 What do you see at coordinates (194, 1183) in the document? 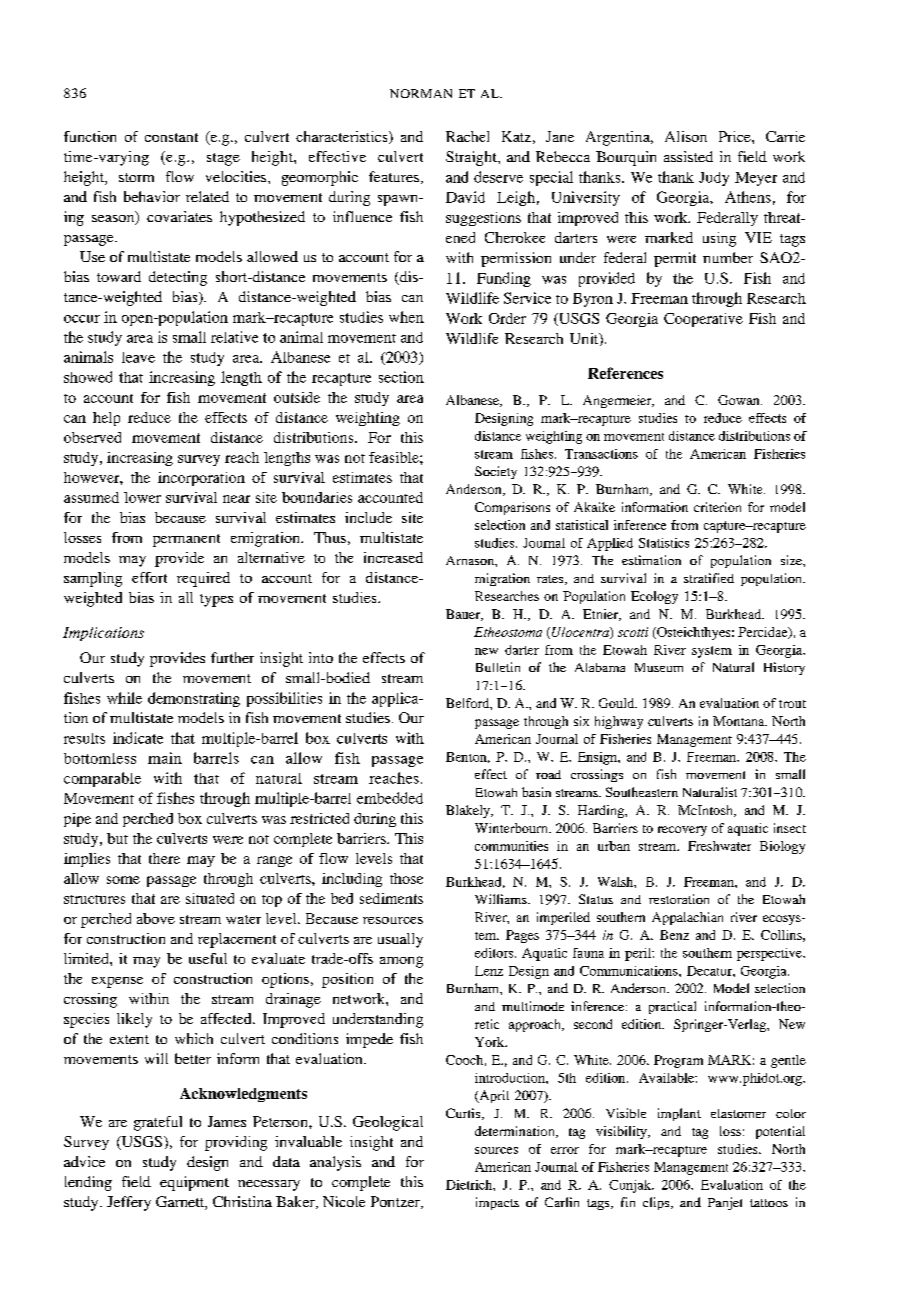
I see `equipment` at bounding box center [194, 1183].
